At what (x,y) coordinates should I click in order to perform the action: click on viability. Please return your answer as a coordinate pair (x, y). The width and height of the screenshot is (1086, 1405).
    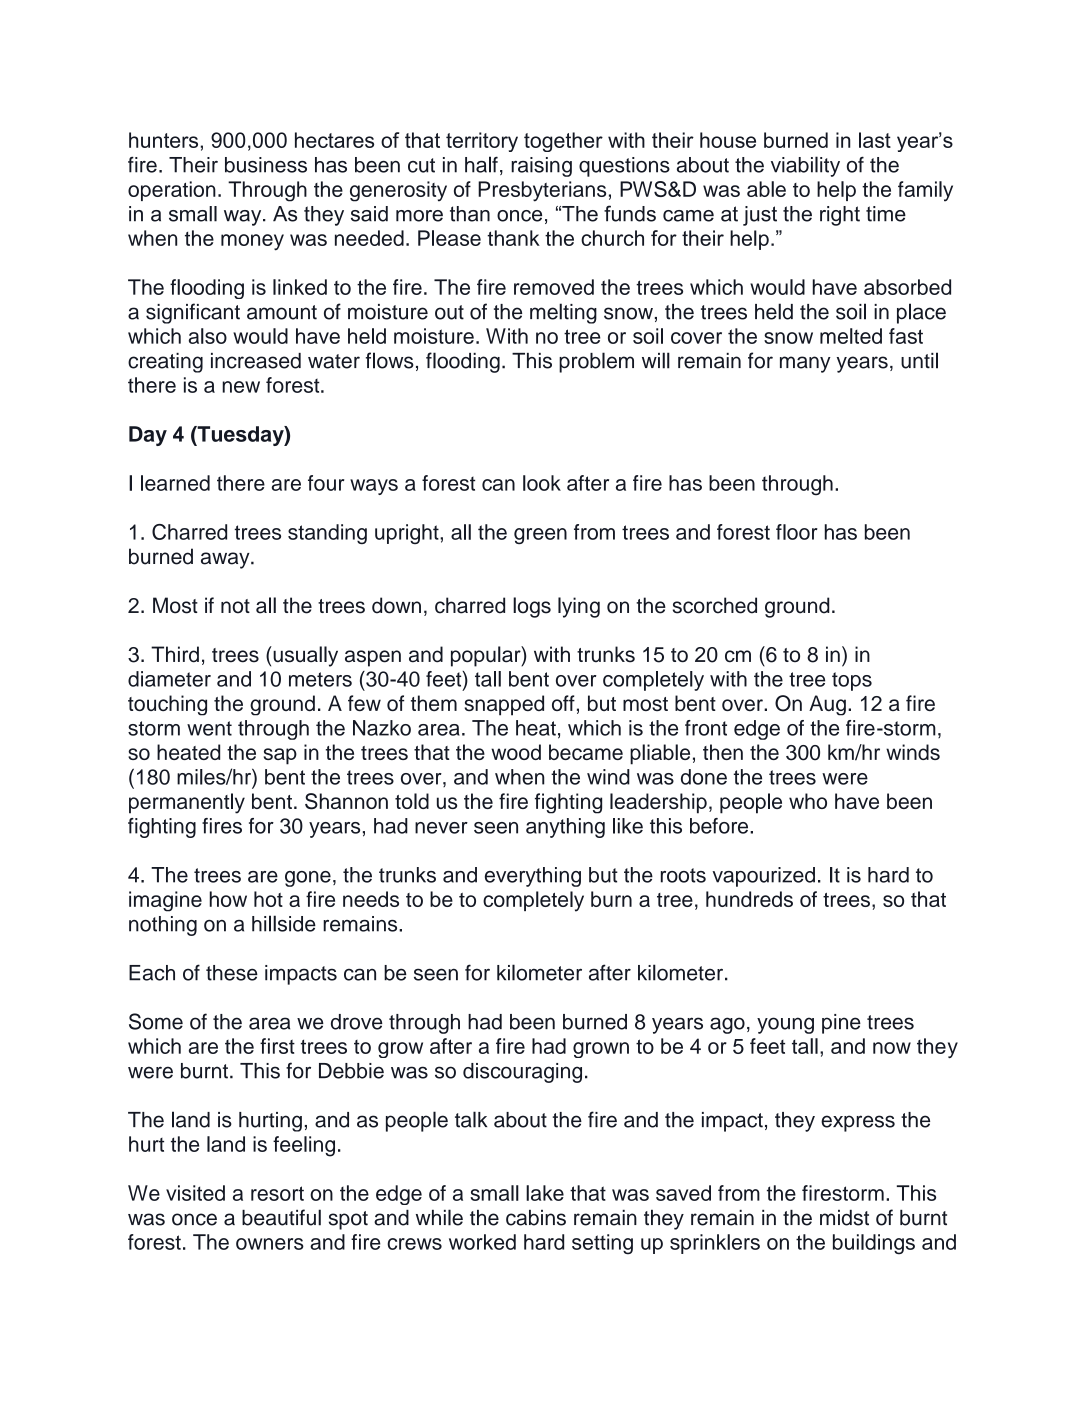
    Looking at the image, I should click on (805, 166).
